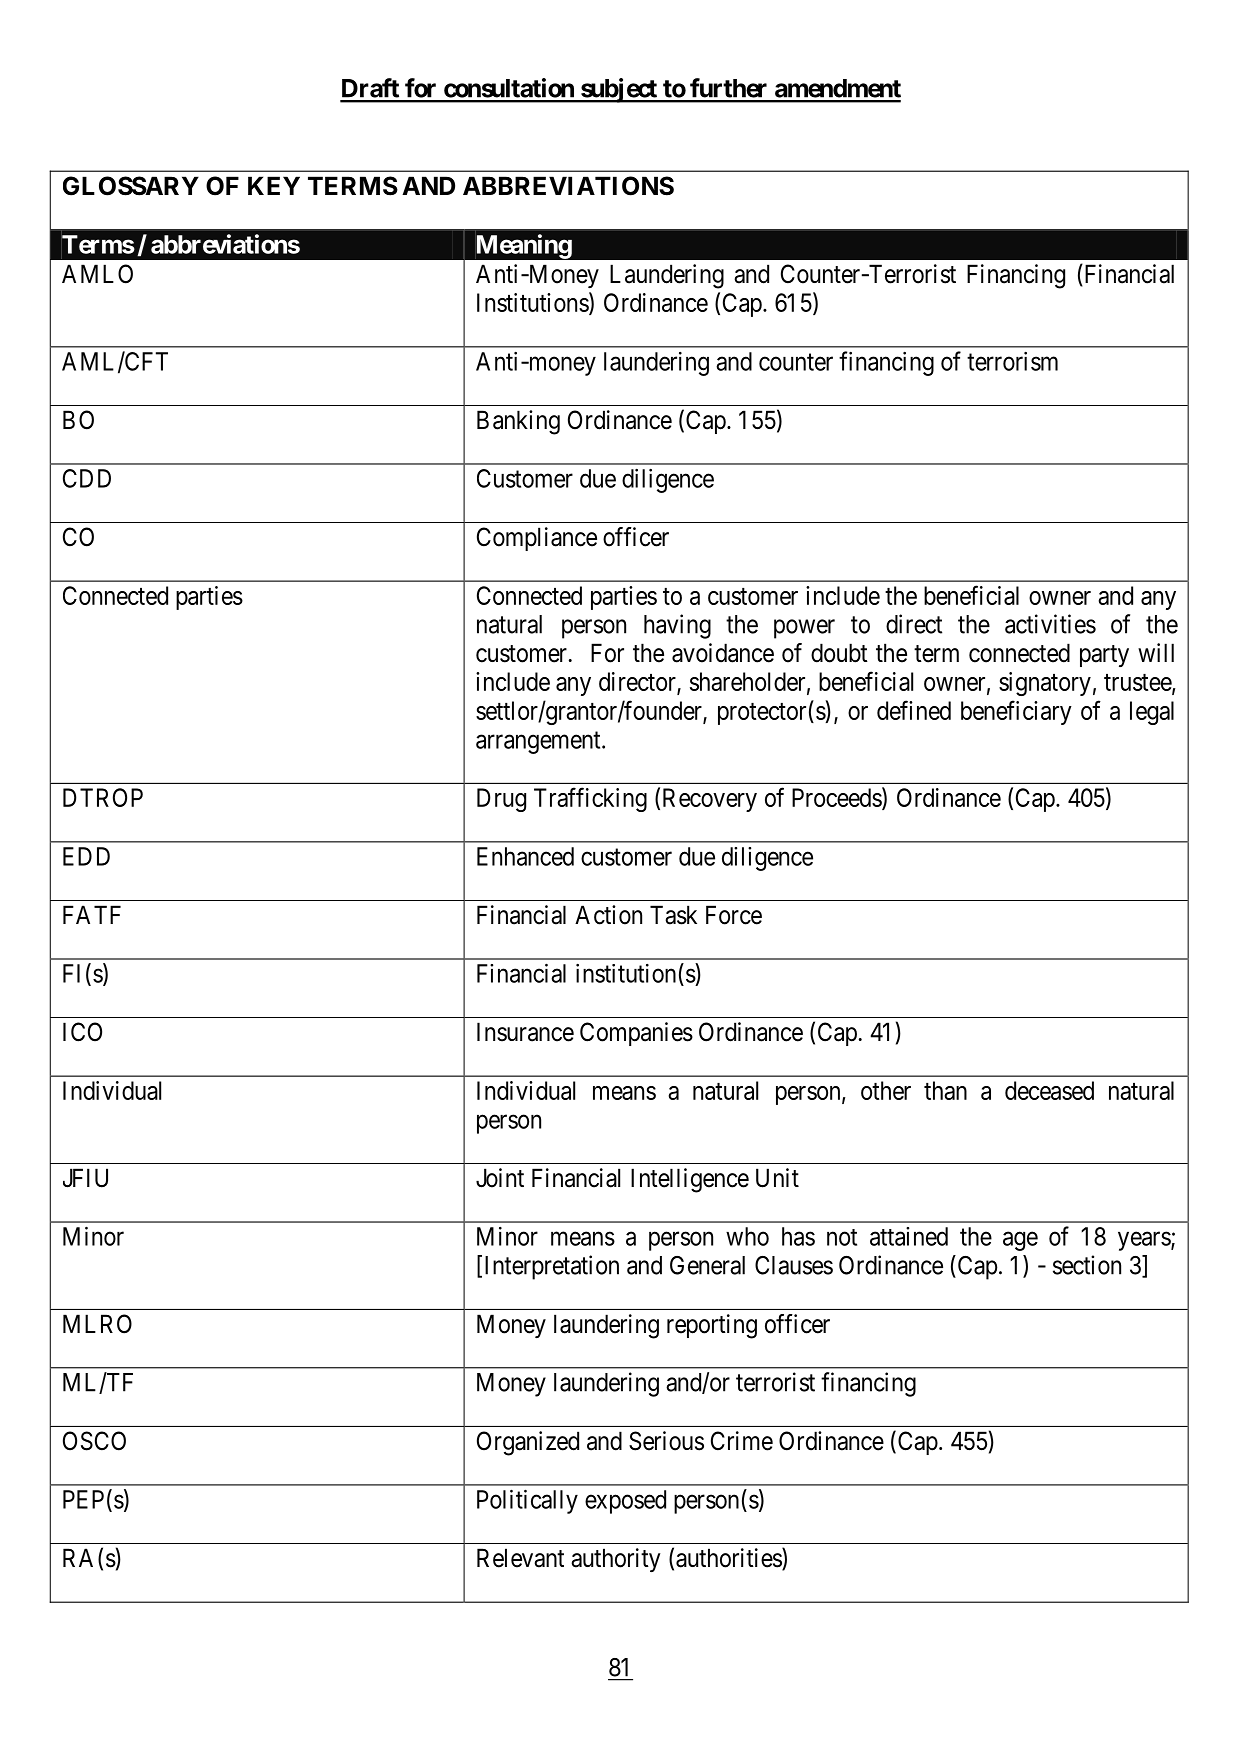 This page has width=1241, height=1756. I want to click on Relevant, so click(520, 1558).
